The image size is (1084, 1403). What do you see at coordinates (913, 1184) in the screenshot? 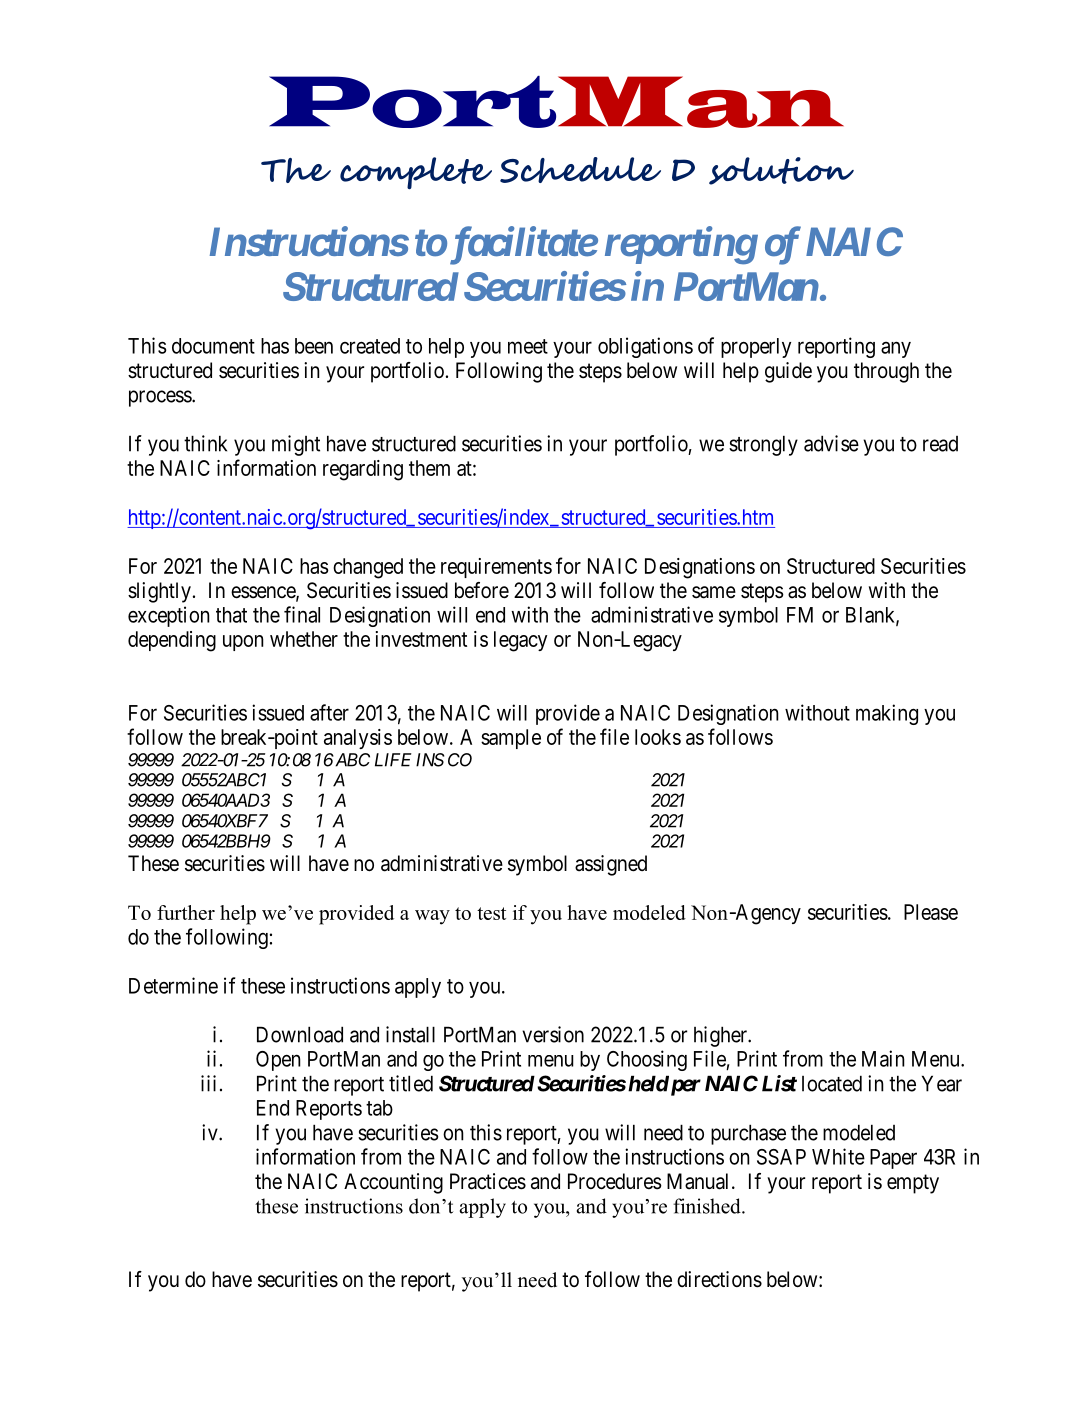
I see `empty` at bounding box center [913, 1184].
